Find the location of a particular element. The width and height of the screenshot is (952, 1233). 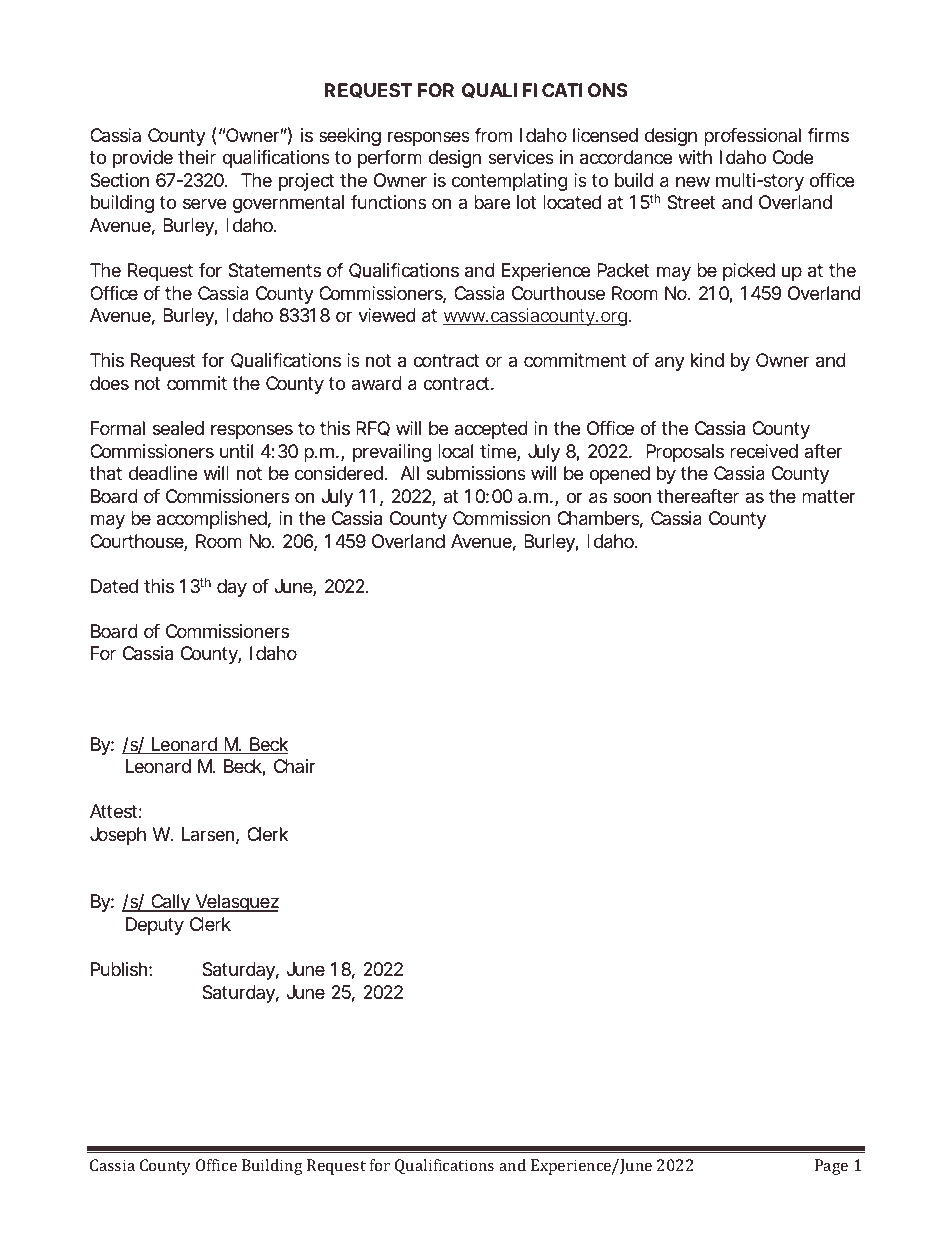

from is located at coordinates (493, 135).
